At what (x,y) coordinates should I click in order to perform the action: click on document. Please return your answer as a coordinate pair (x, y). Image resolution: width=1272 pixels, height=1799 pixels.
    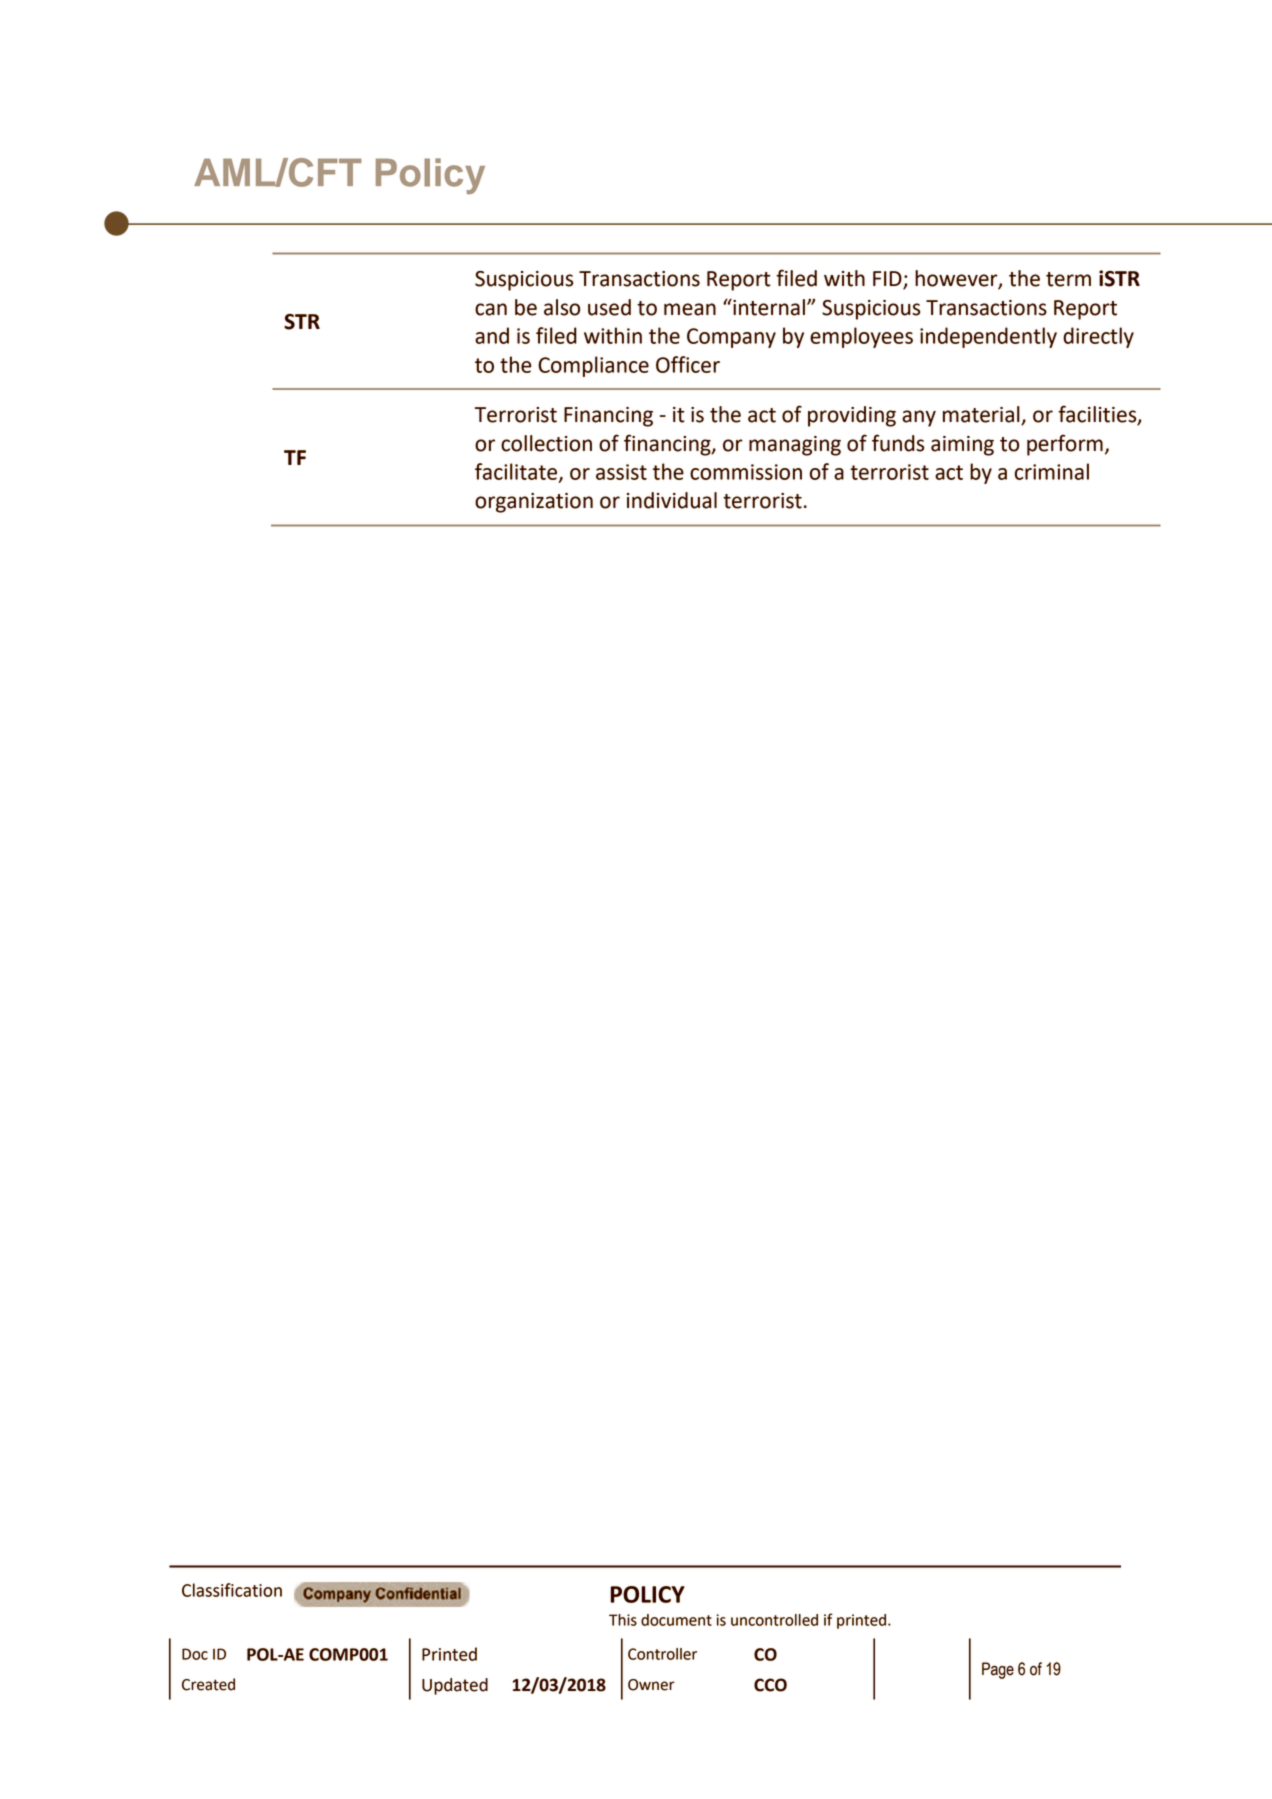
    Looking at the image, I should click on (676, 1620).
